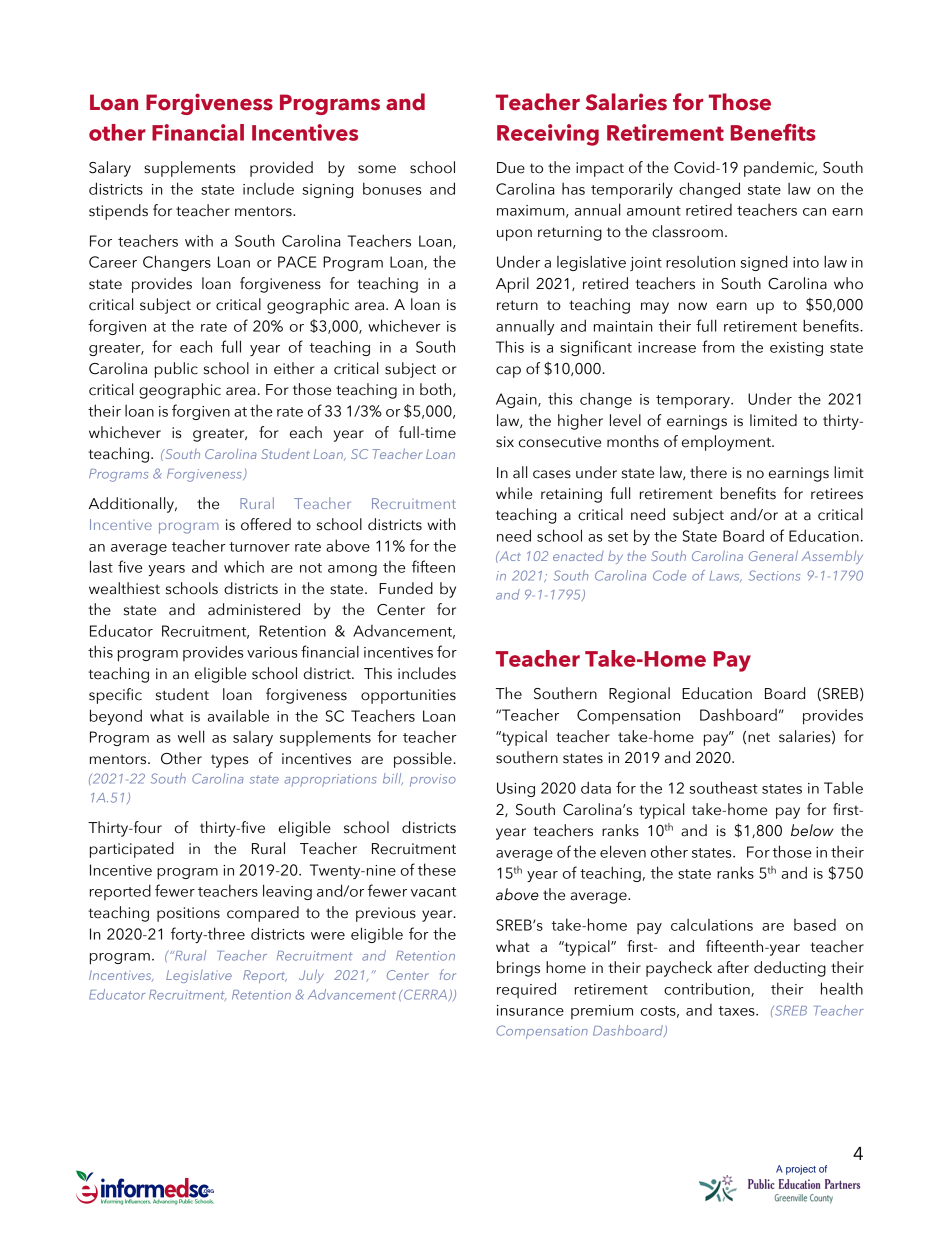 The image size is (952, 1233). I want to click on Using, so click(516, 789).
